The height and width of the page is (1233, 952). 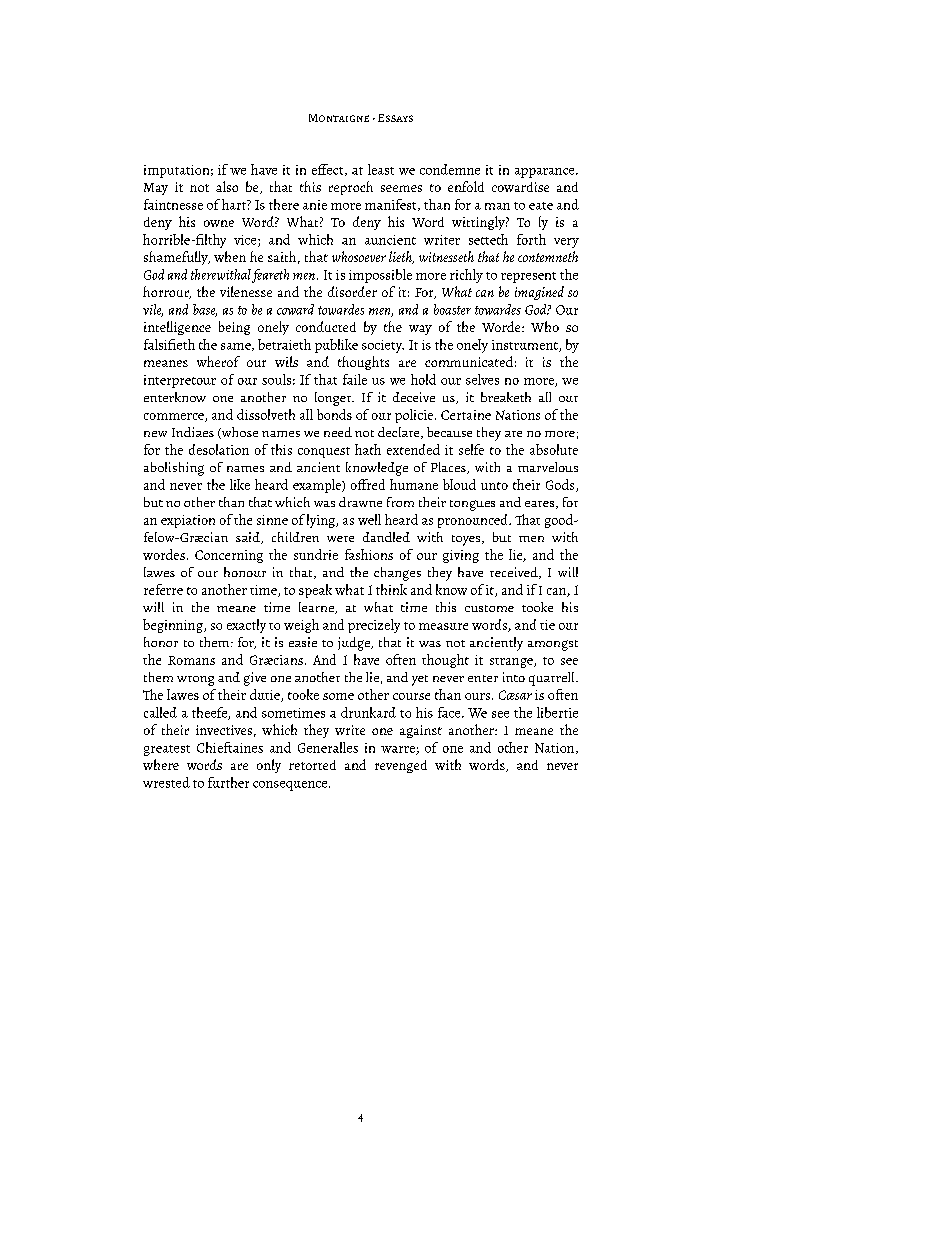 What do you see at coordinates (526, 346) in the page?
I see `instrument` at bounding box center [526, 346].
